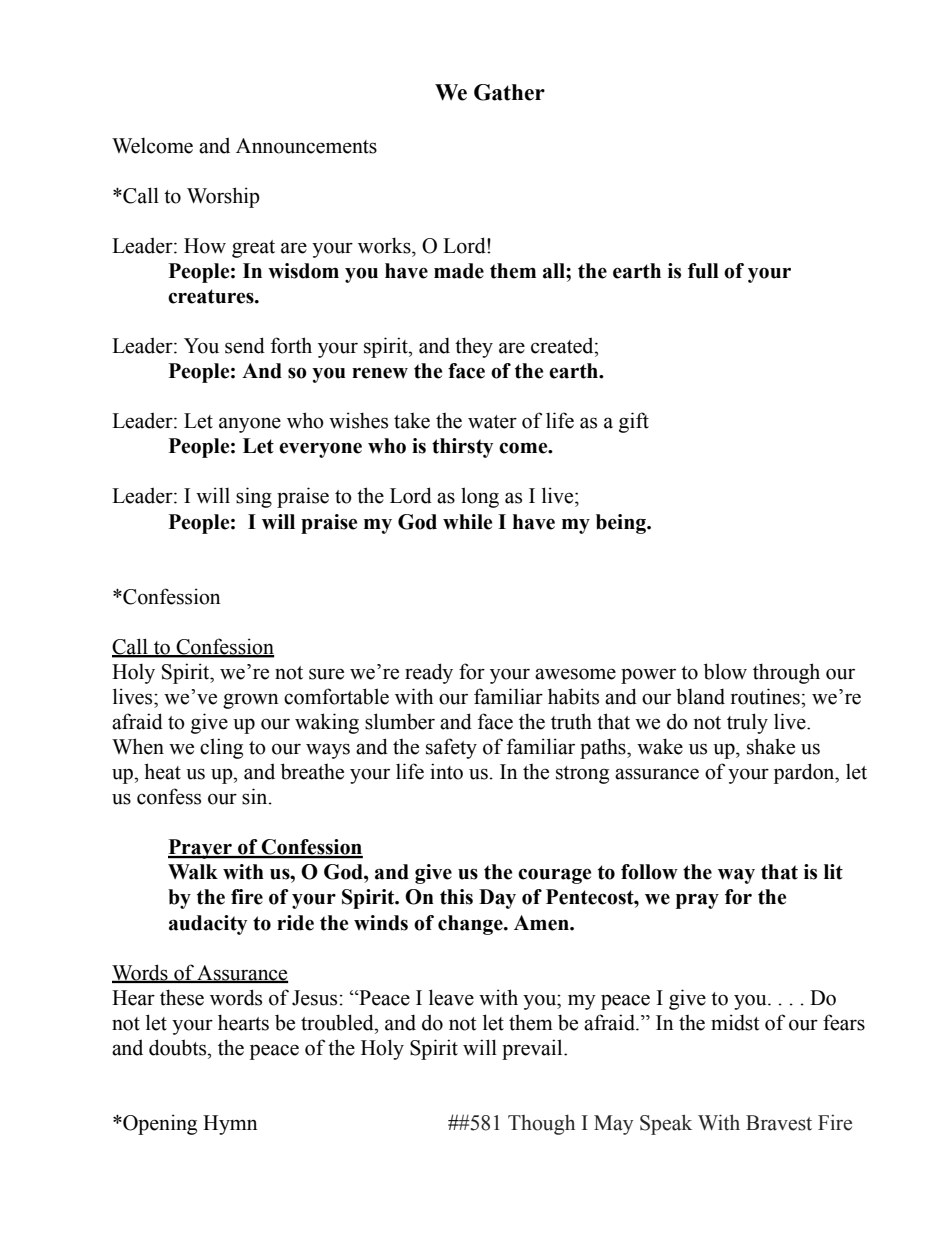  Describe the element at coordinates (497, 899) in the screenshot. I see `Day` at that location.
